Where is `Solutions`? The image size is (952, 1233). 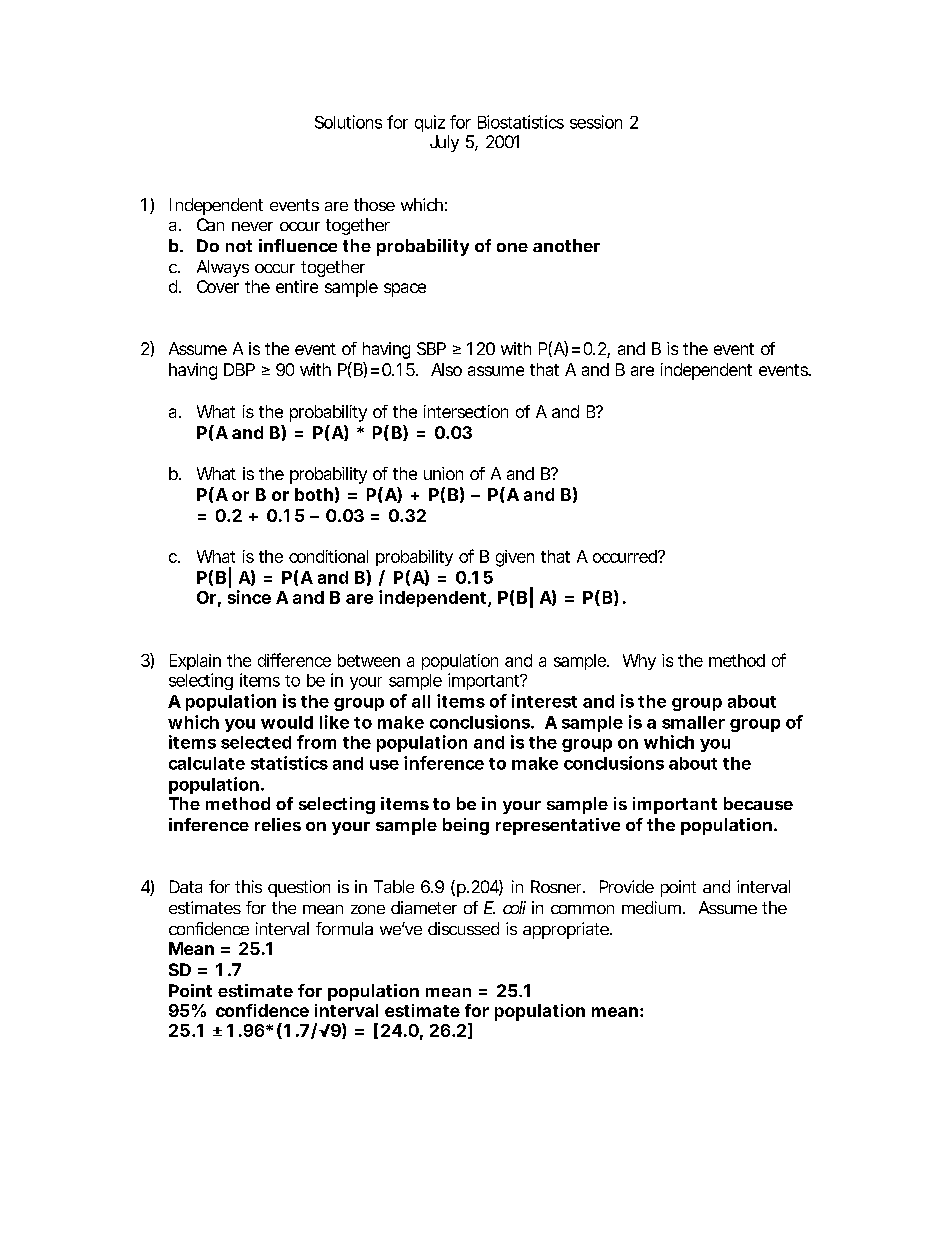
Solutions is located at coordinates (348, 122).
